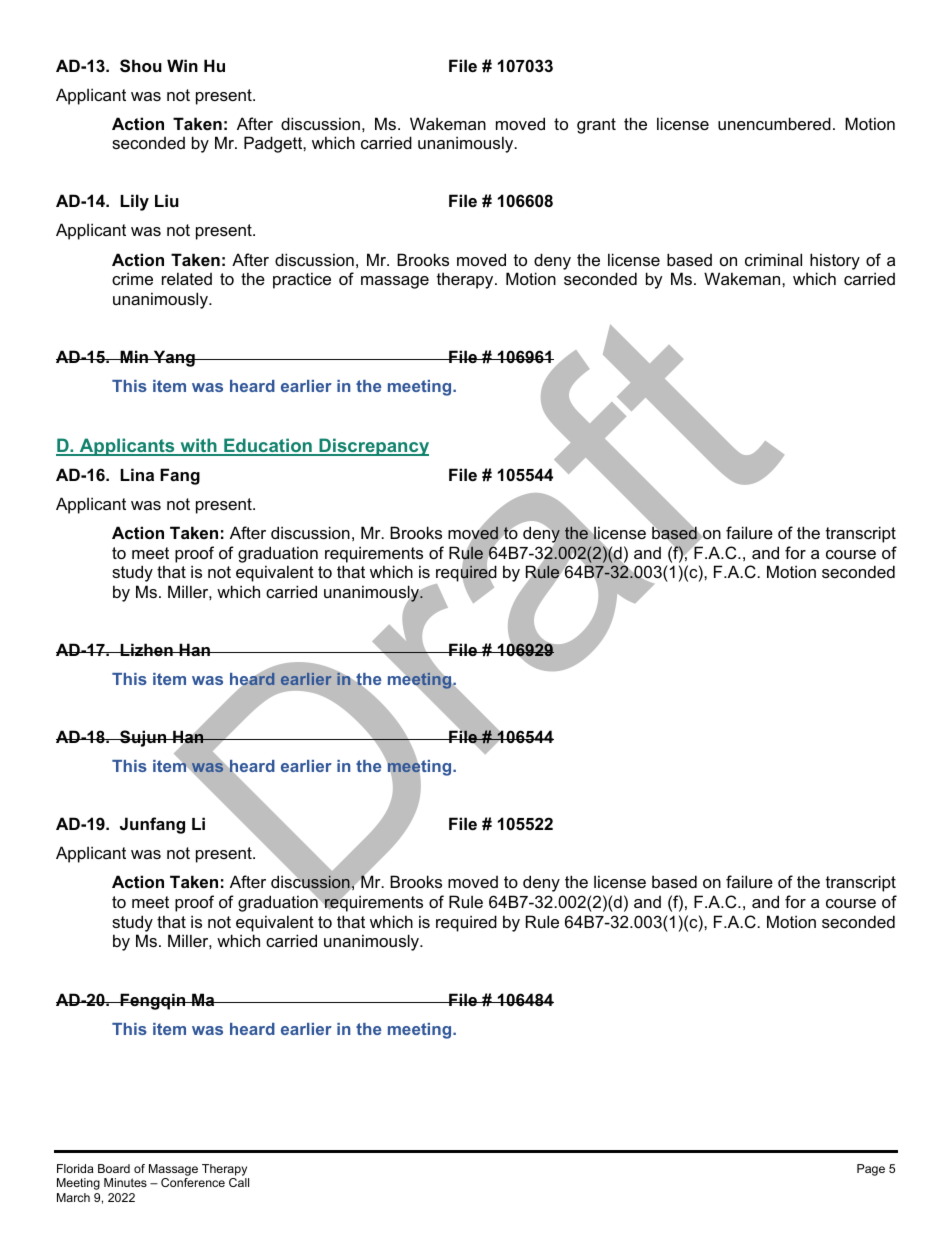 Image resolution: width=952 pixels, height=1233 pixels. I want to click on grant, so click(596, 126).
